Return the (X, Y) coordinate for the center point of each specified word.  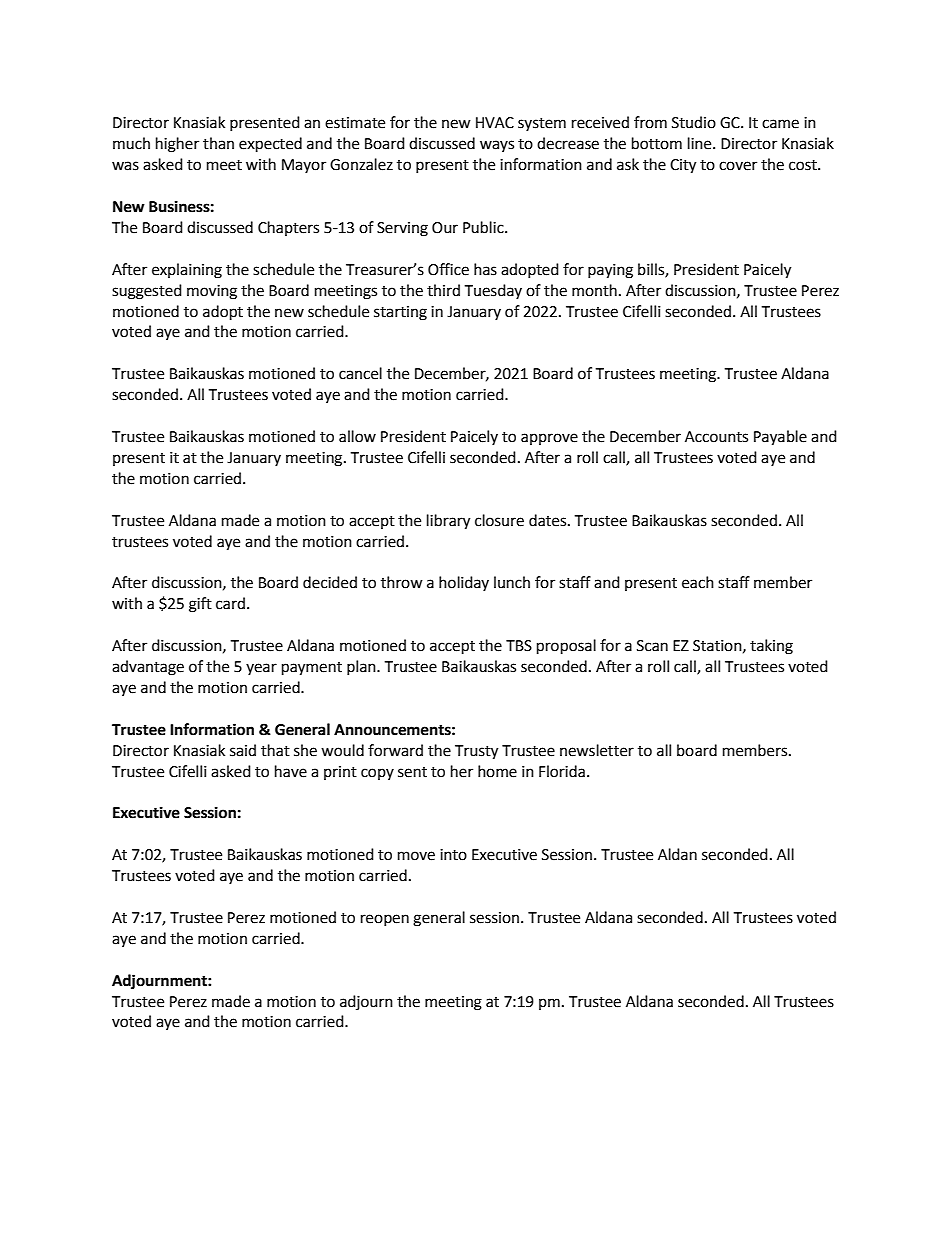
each (698, 582)
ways (497, 146)
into (453, 855)
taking (771, 647)
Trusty (476, 752)
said (243, 750)
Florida (562, 771)
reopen (385, 920)
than (218, 143)
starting (400, 313)
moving (212, 292)
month (594, 290)
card (230, 603)
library (448, 522)
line (701, 143)
